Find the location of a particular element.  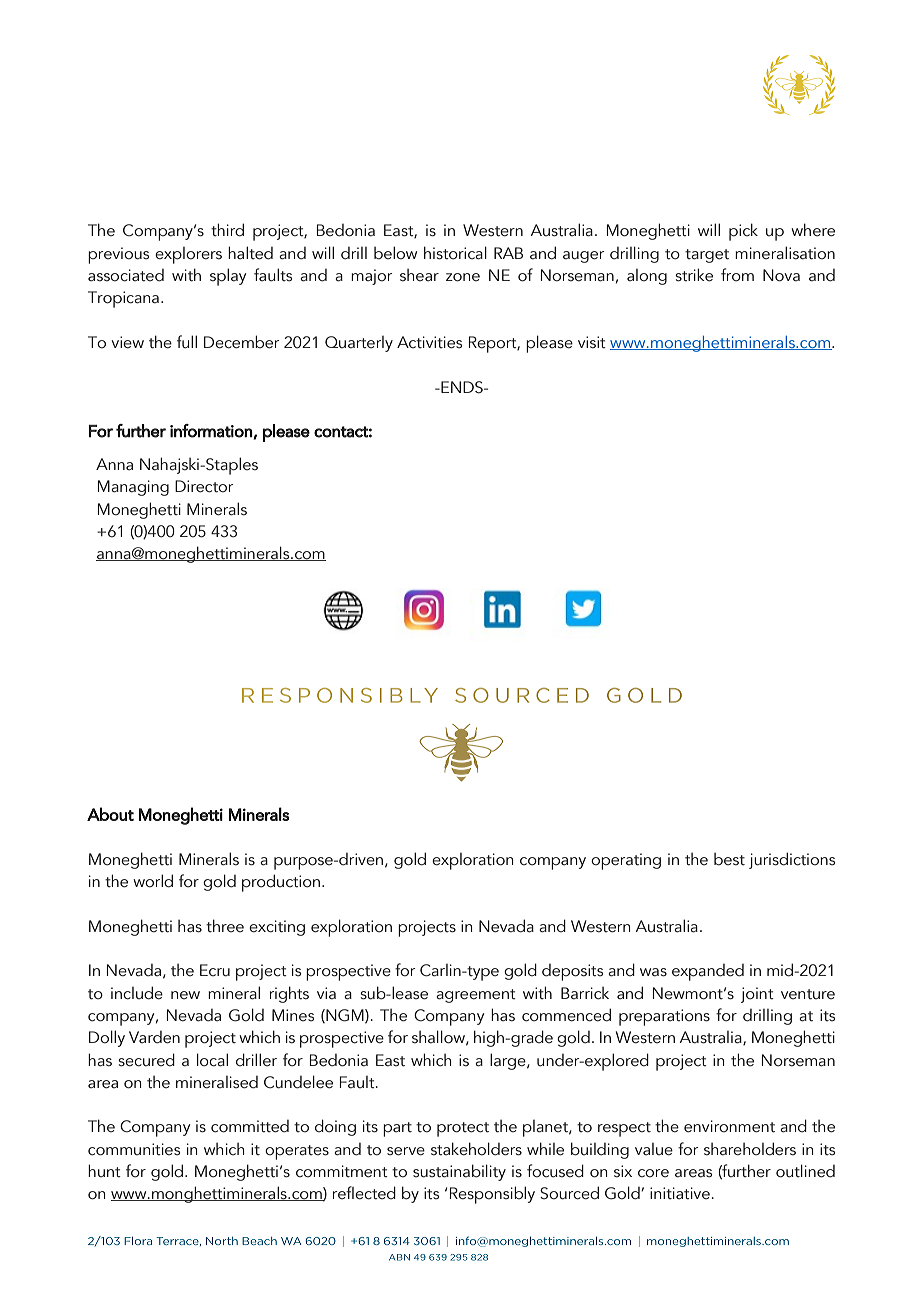

operating is located at coordinates (626, 861).
